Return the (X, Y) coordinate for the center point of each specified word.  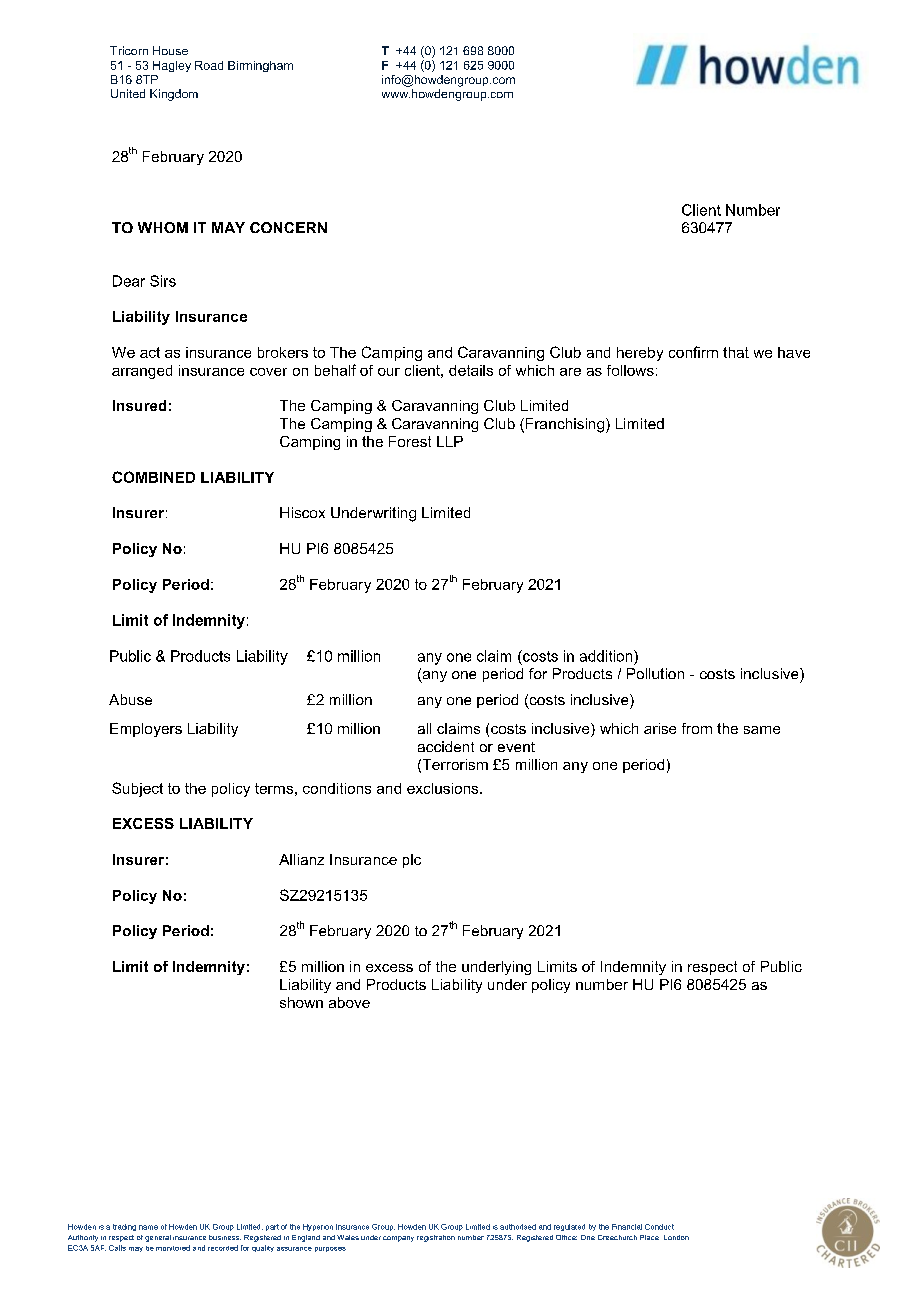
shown (301, 1002)
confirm (693, 352)
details (471, 370)
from (697, 728)
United (128, 93)
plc (412, 861)
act (150, 352)
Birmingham (260, 66)
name (148, 1227)
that (736, 352)
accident (446, 746)
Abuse (130, 699)
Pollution (655, 673)
